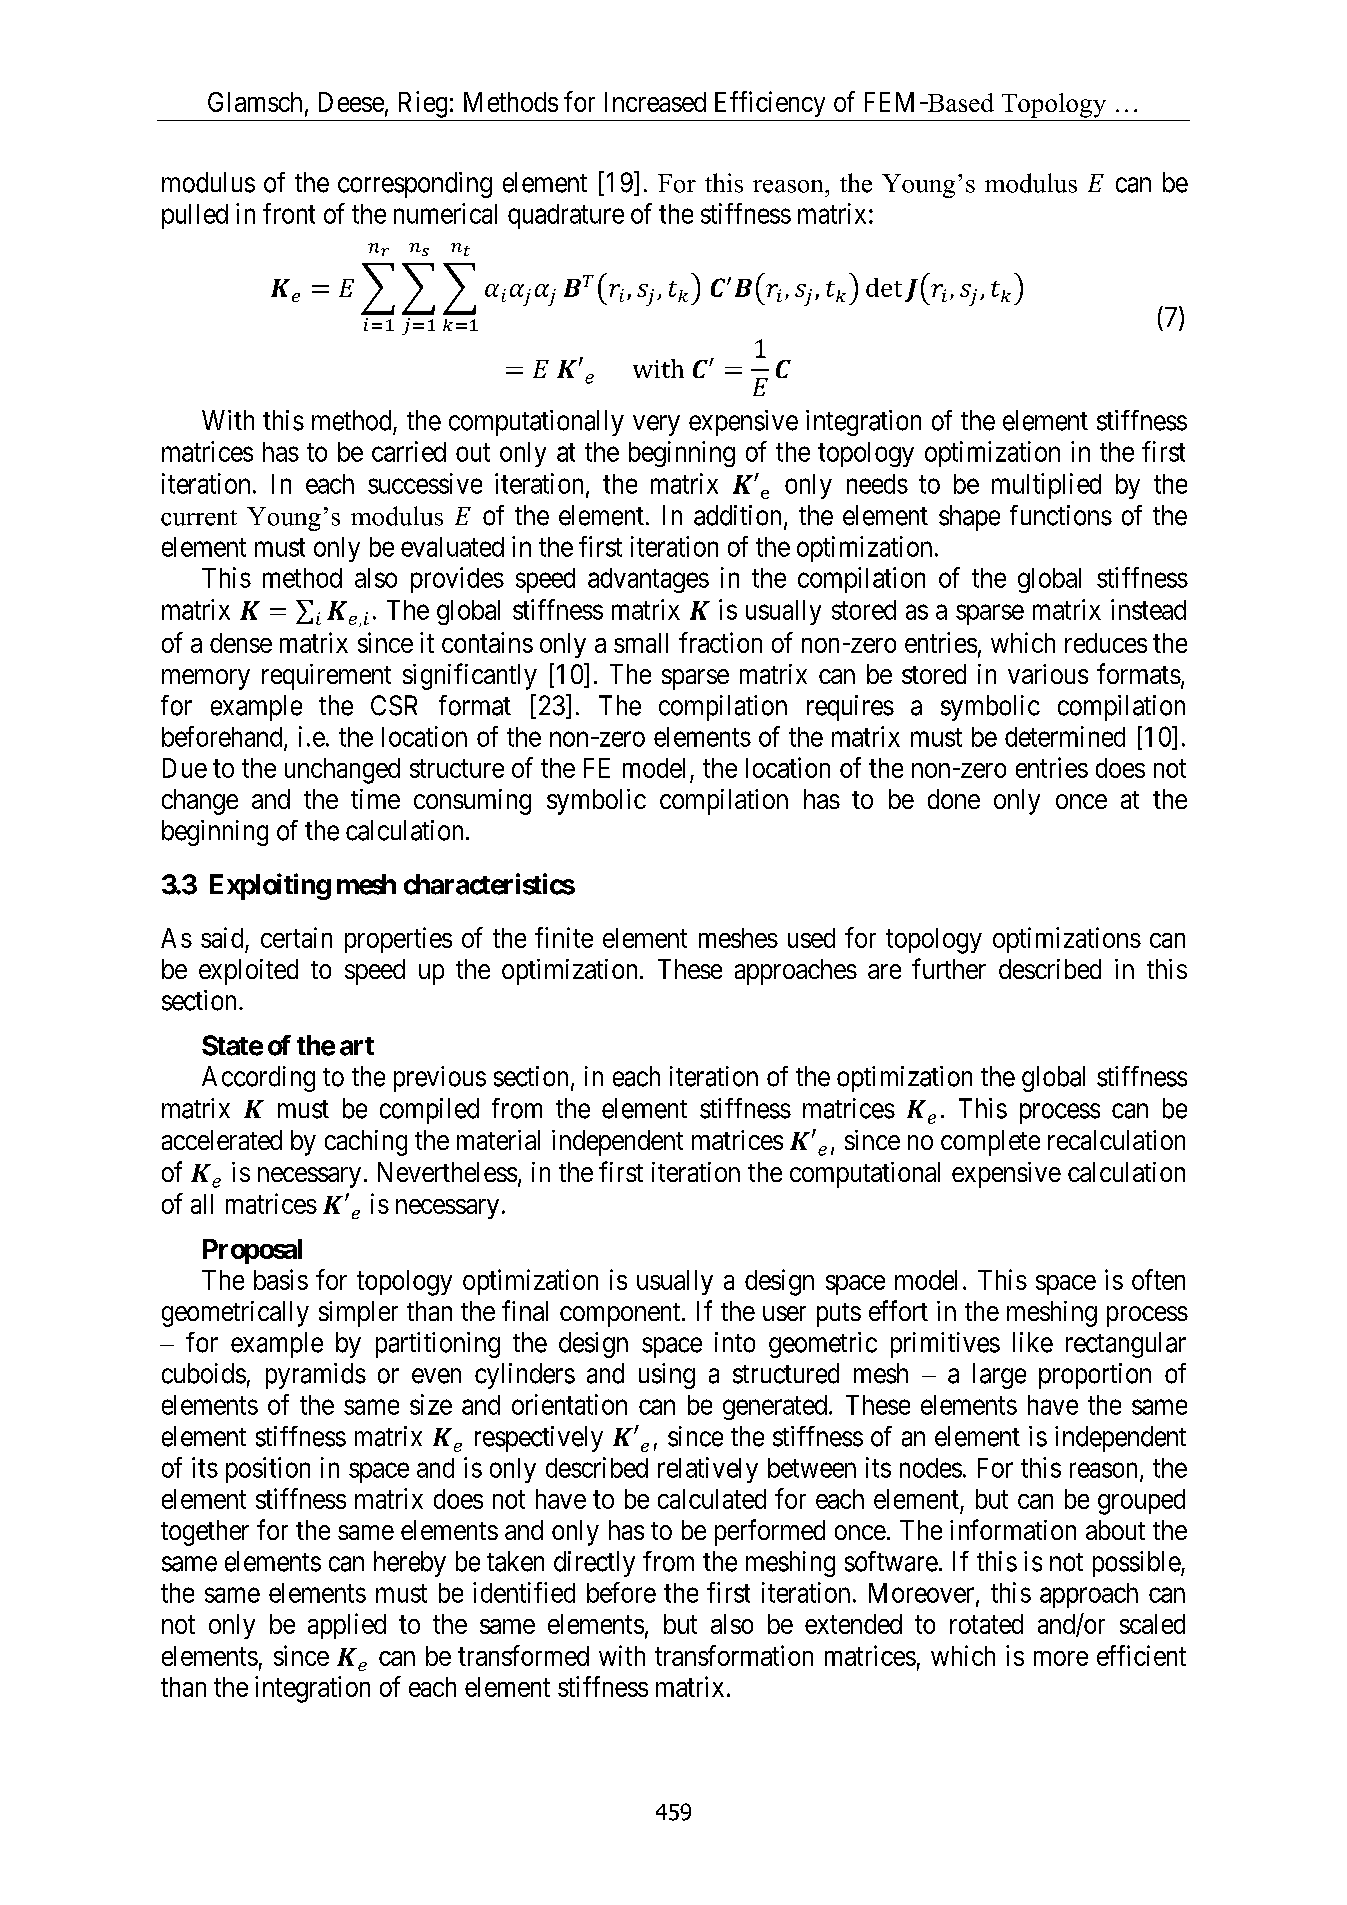  Describe the element at coordinates (656, 425) in the document. I see `very` at that location.
